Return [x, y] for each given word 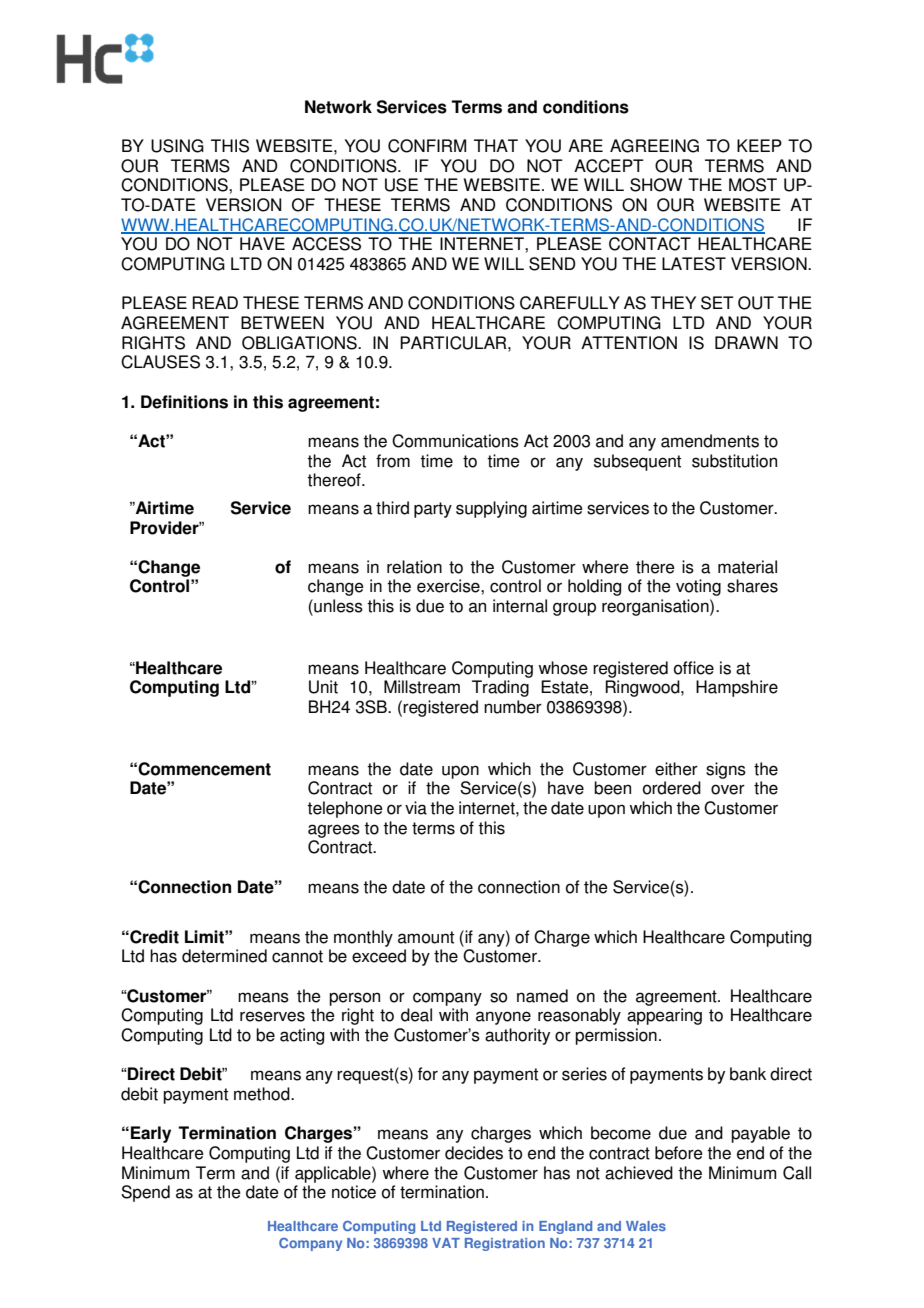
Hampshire [737, 688]
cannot [297, 956]
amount [426, 937]
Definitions [184, 402]
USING [177, 146]
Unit [323, 687]
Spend [145, 1193]
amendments [710, 441]
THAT [496, 145]
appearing [664, 1016]
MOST [753, 185]
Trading [500, 688]
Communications [455, 441]
